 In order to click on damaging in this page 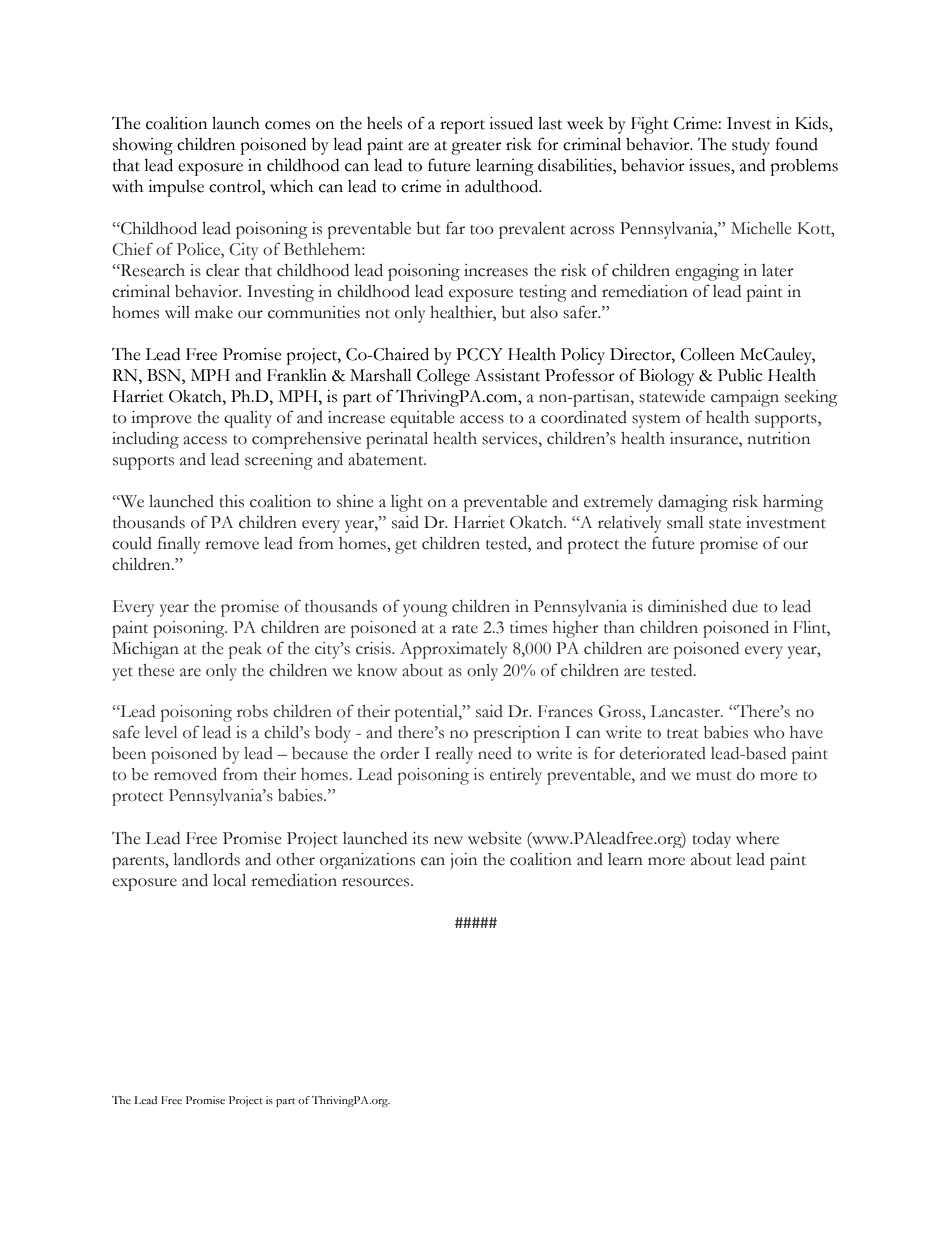, I will do `click(693, 503)`.
